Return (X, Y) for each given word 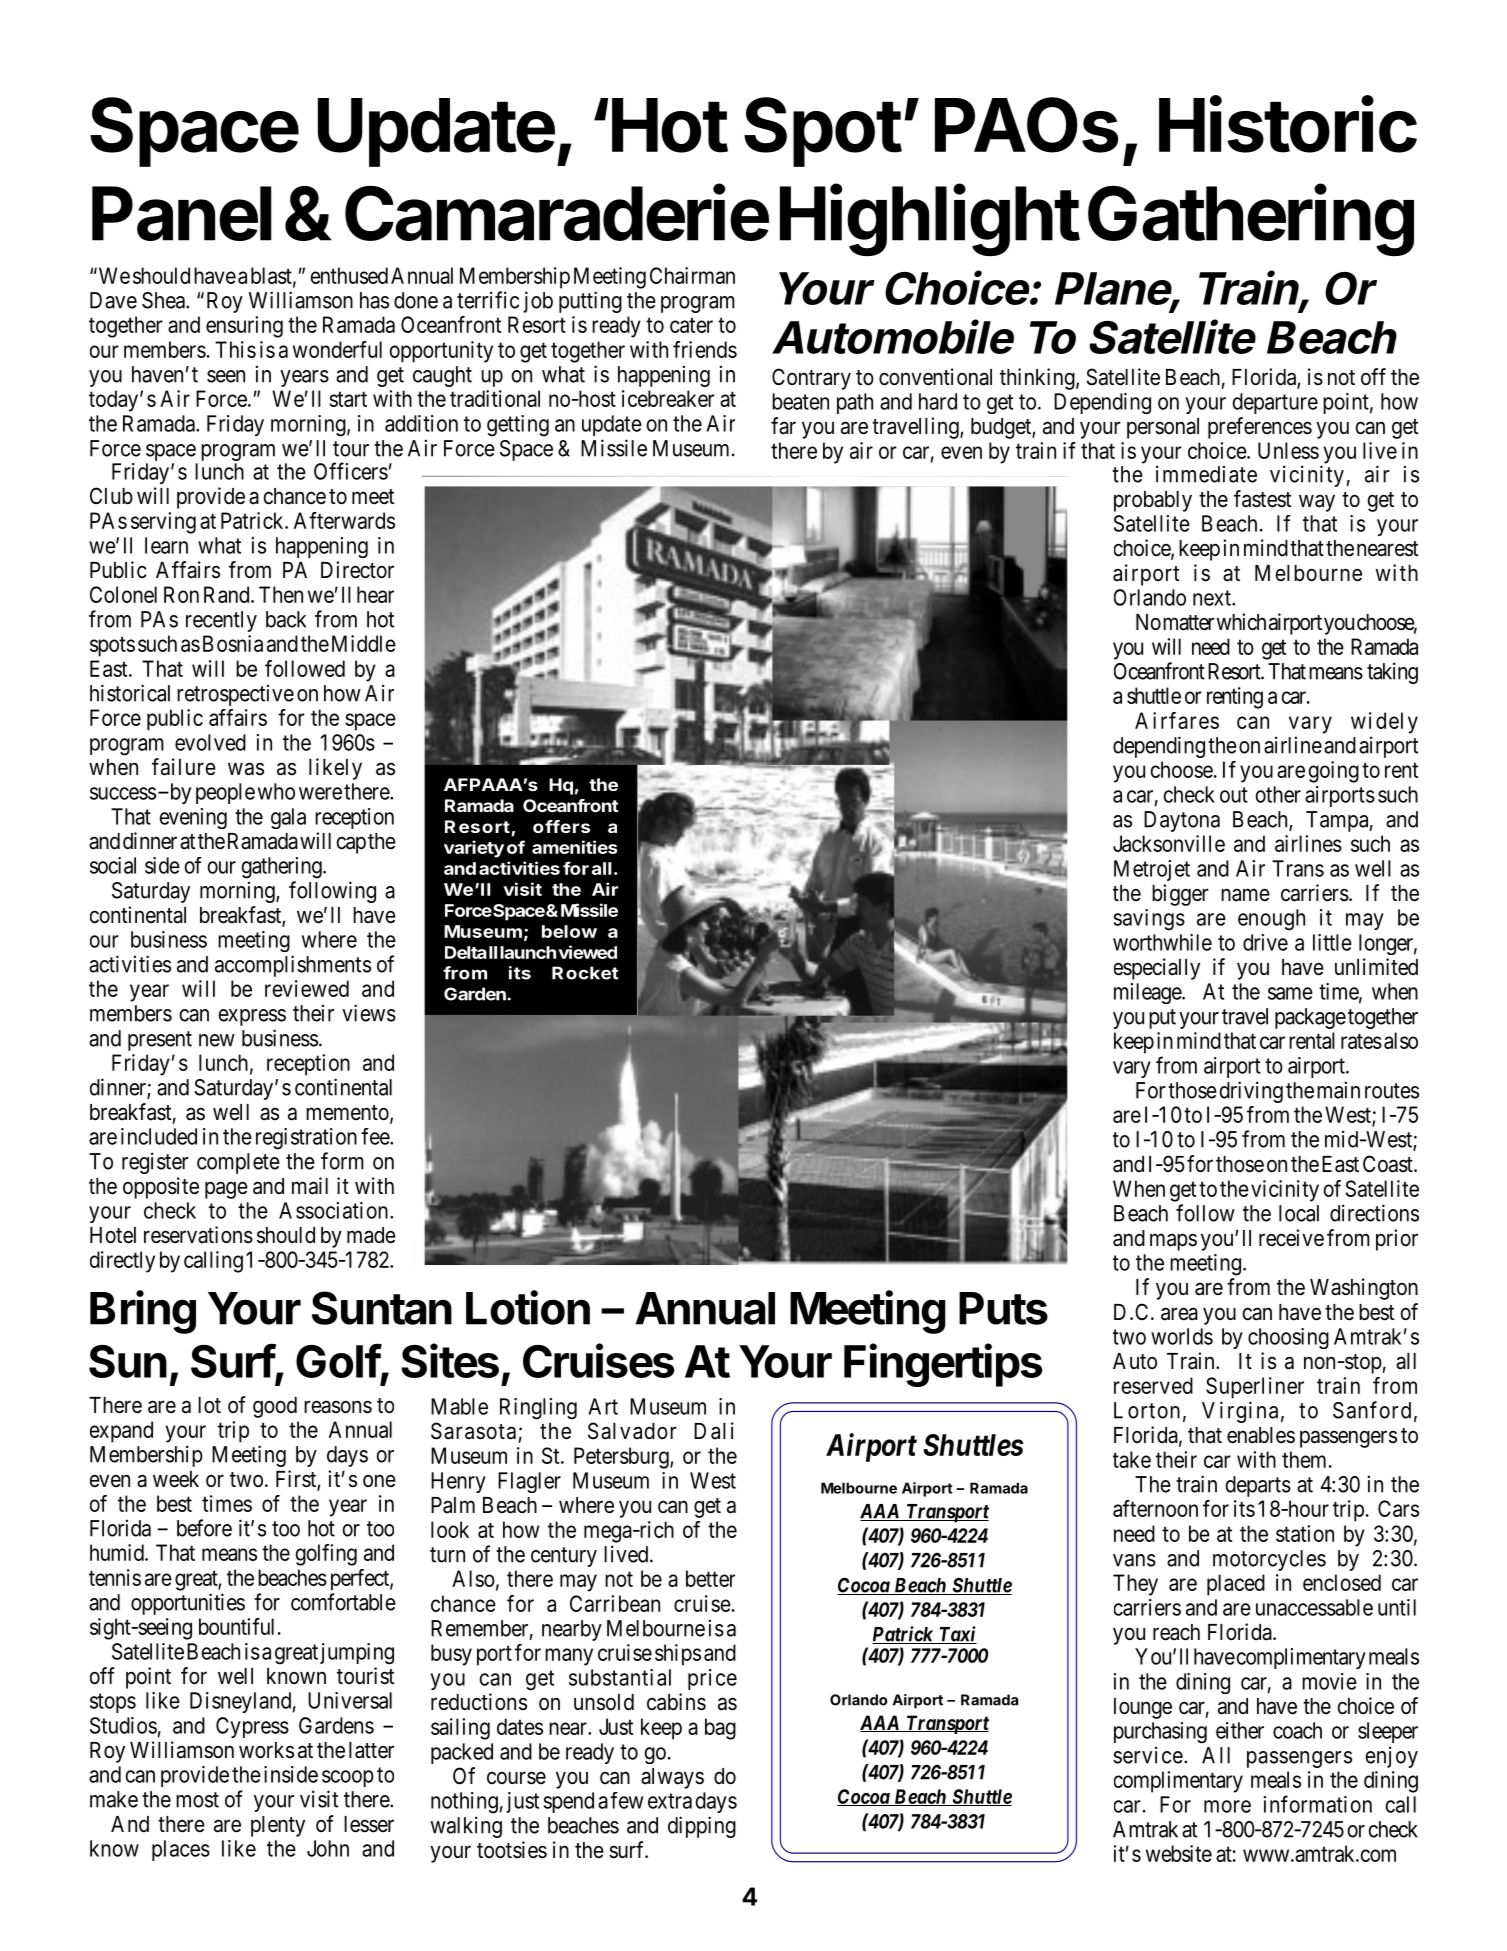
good (275, 1407)
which (1241, 622)
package (1310, 1018)
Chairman (692, 275)
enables (1261, 1435)
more (1227, 1806)
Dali (714, 1431)
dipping (702, 1827)
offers (561, 826)
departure (1275, 403)
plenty (278, 1826)
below (569, 931)
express (252, 1017)
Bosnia (231, 643)
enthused (349, 275)
